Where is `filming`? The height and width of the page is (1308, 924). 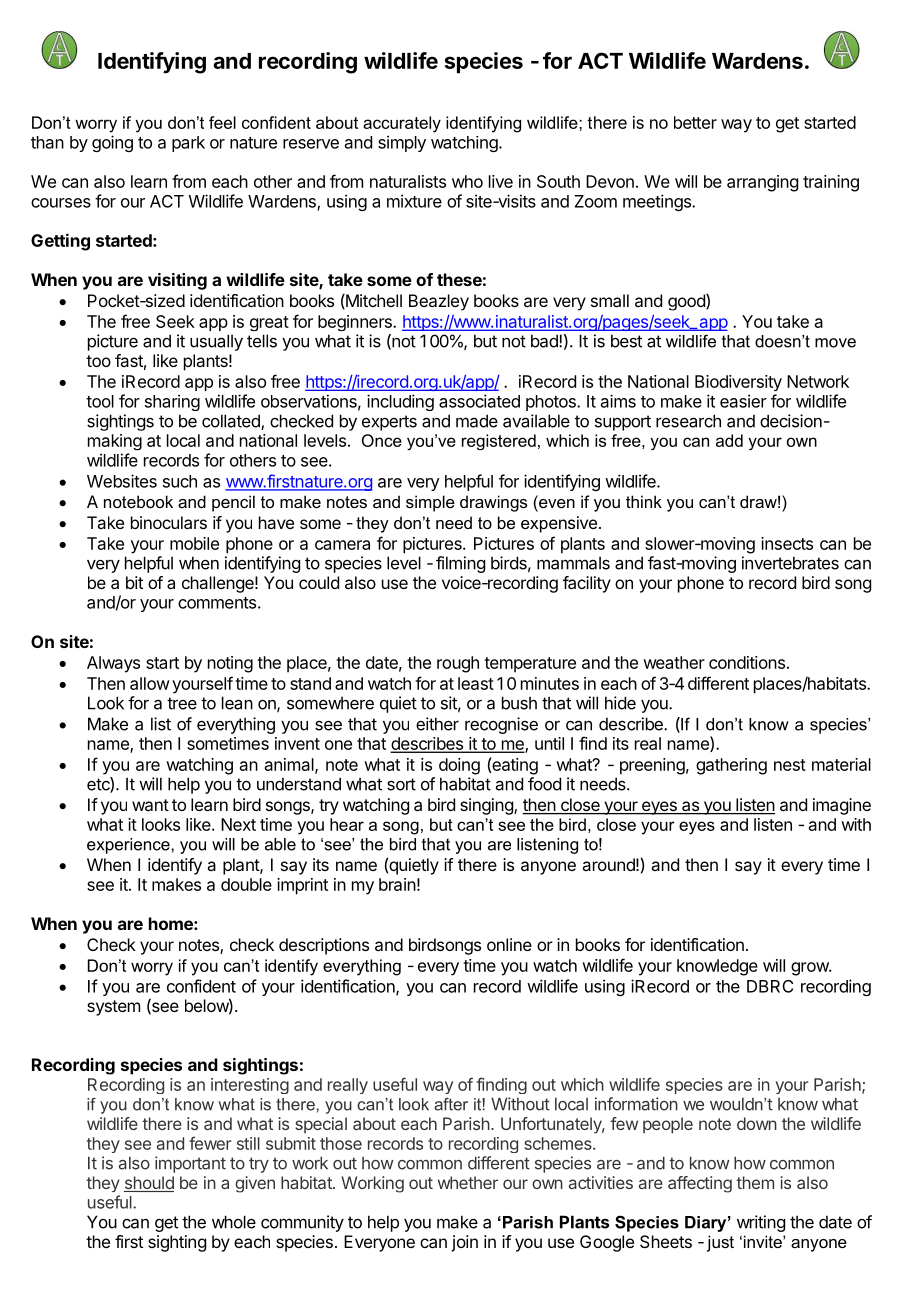 filming is located at coordinates (460, 564).
